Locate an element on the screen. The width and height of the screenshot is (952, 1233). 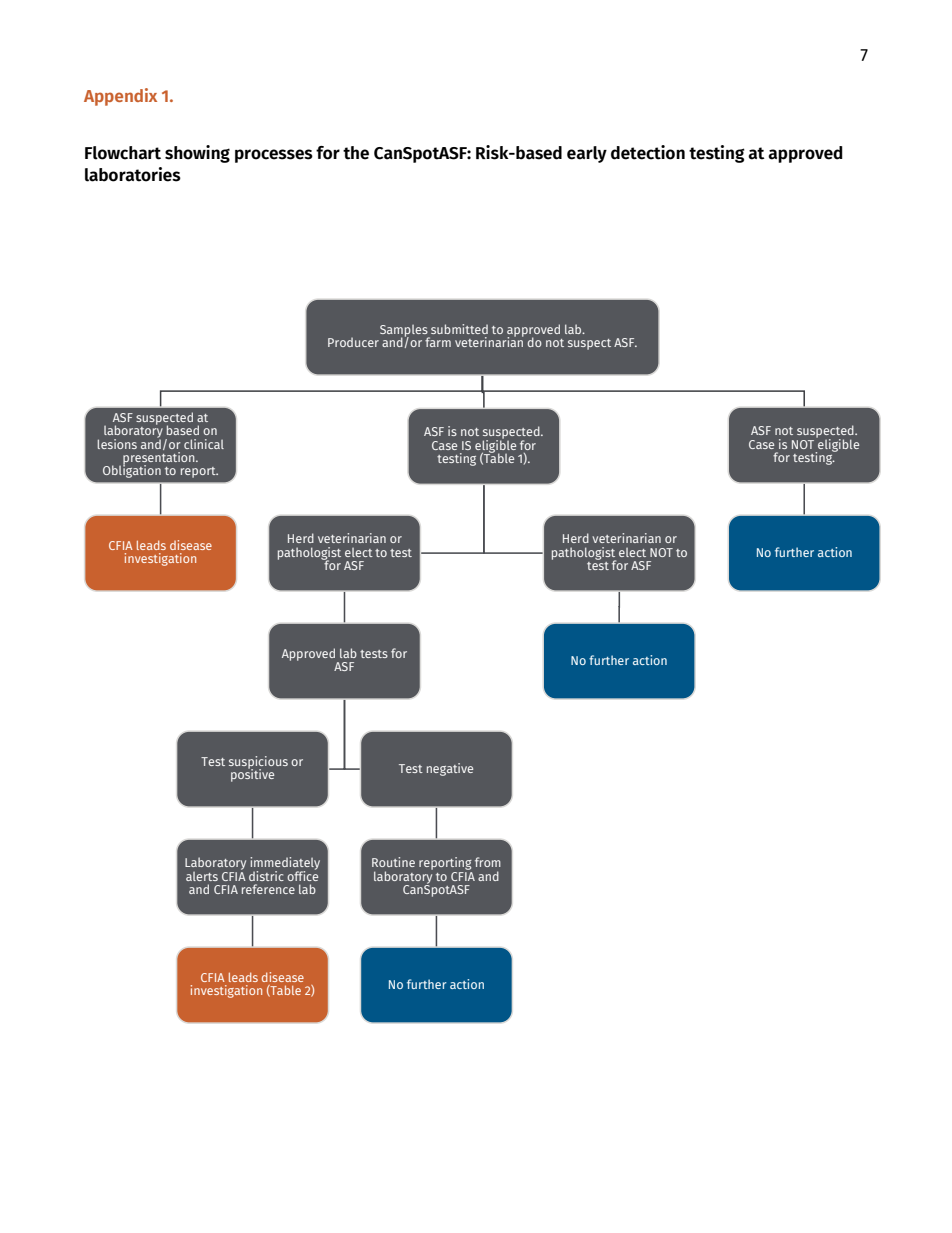
Routine is located at coordinates (393, 862).
